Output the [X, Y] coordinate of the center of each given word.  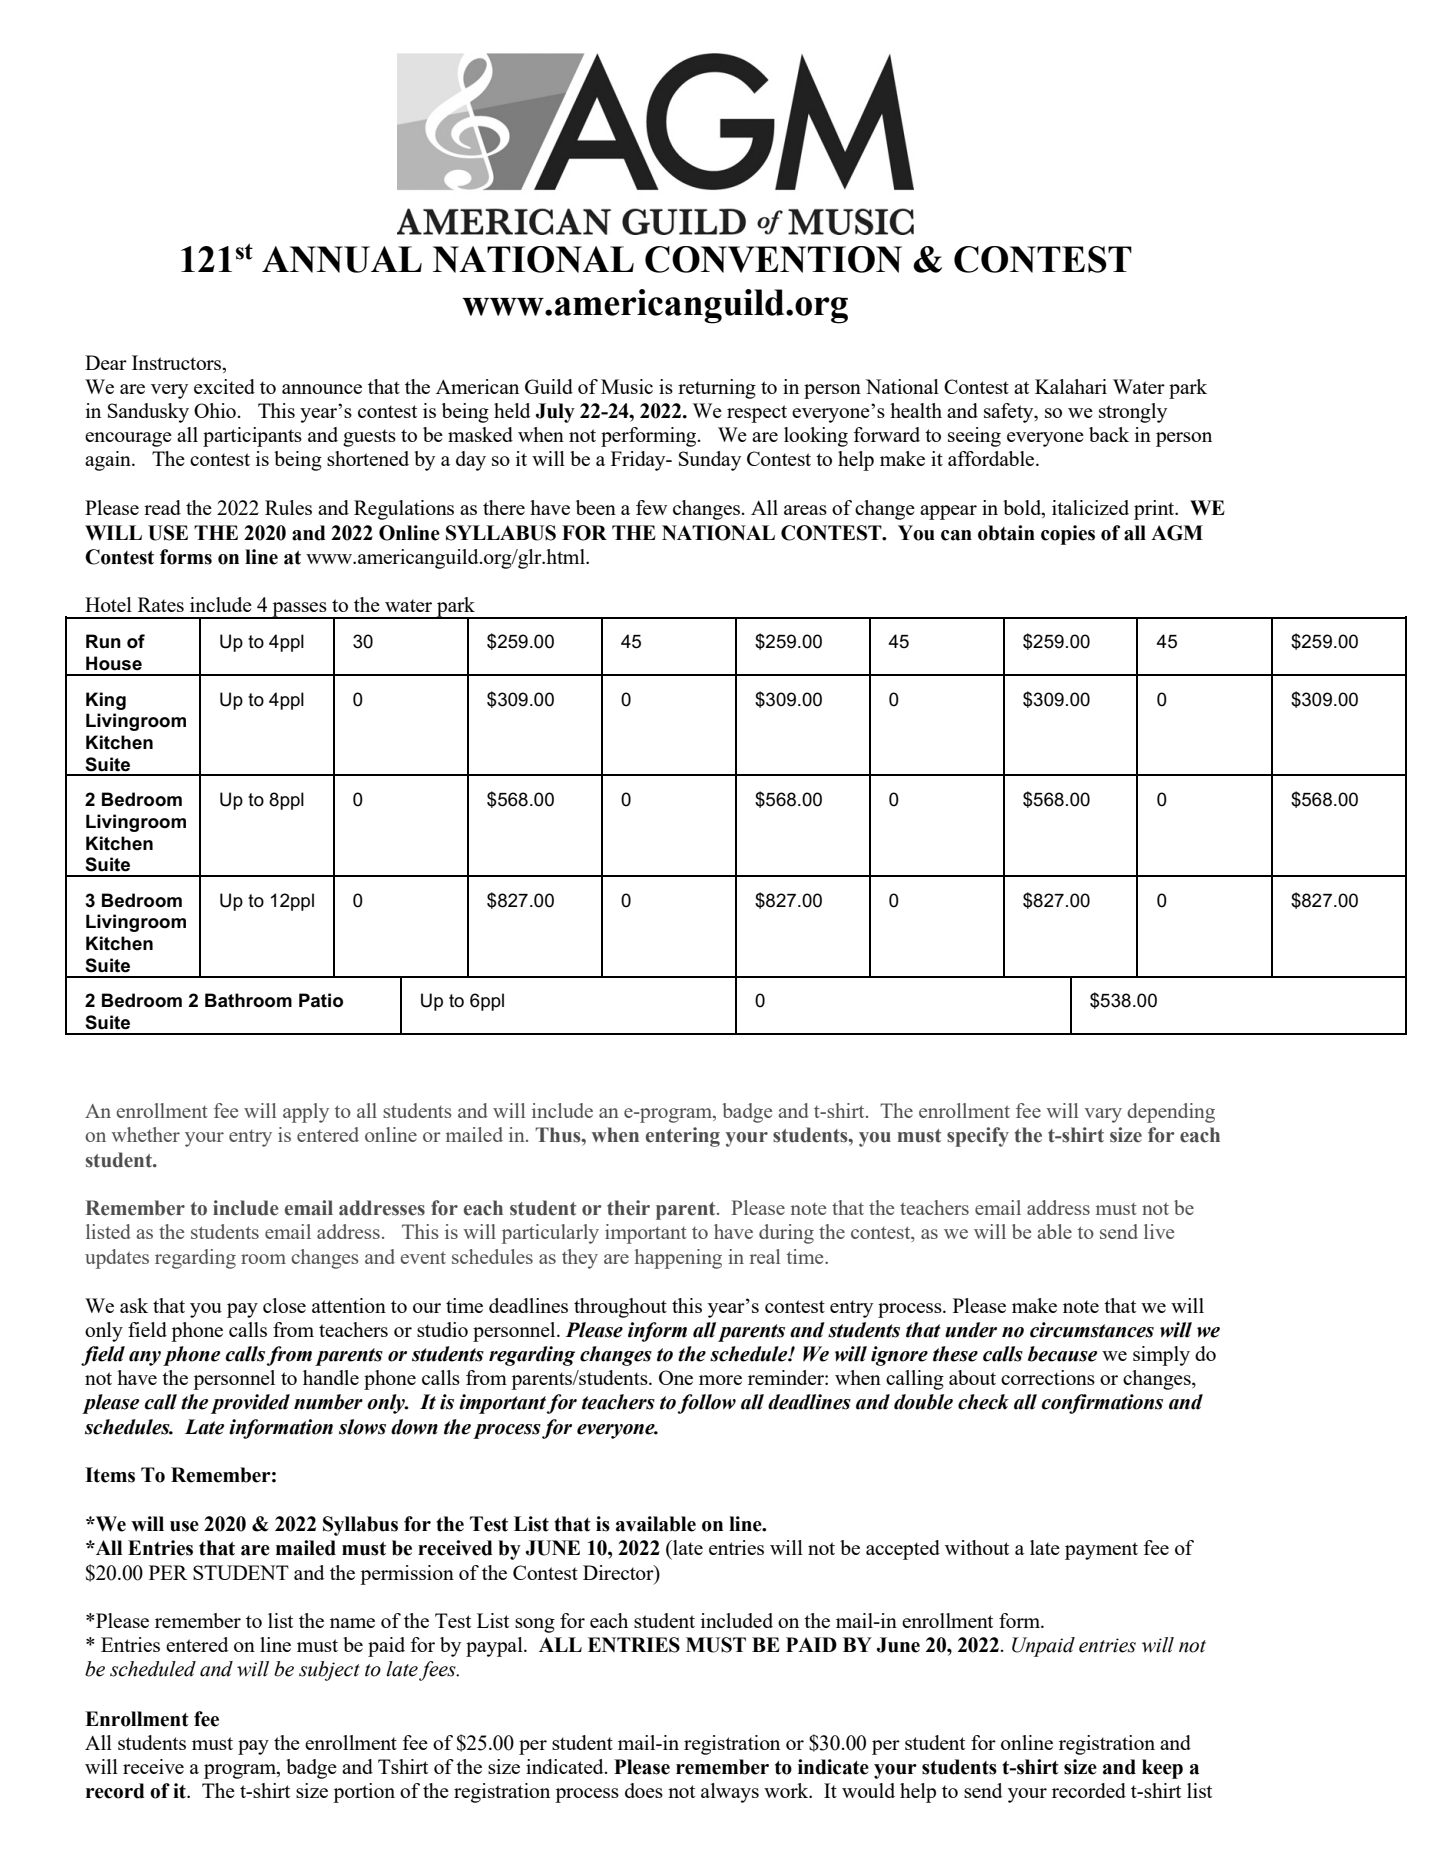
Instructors [178, 362]
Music [627, 386]
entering [683, 1137]
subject [329, 1671]
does [644, 1790]
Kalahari [1071, 386]
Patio [321, 1000]
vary [1103, 1115]
